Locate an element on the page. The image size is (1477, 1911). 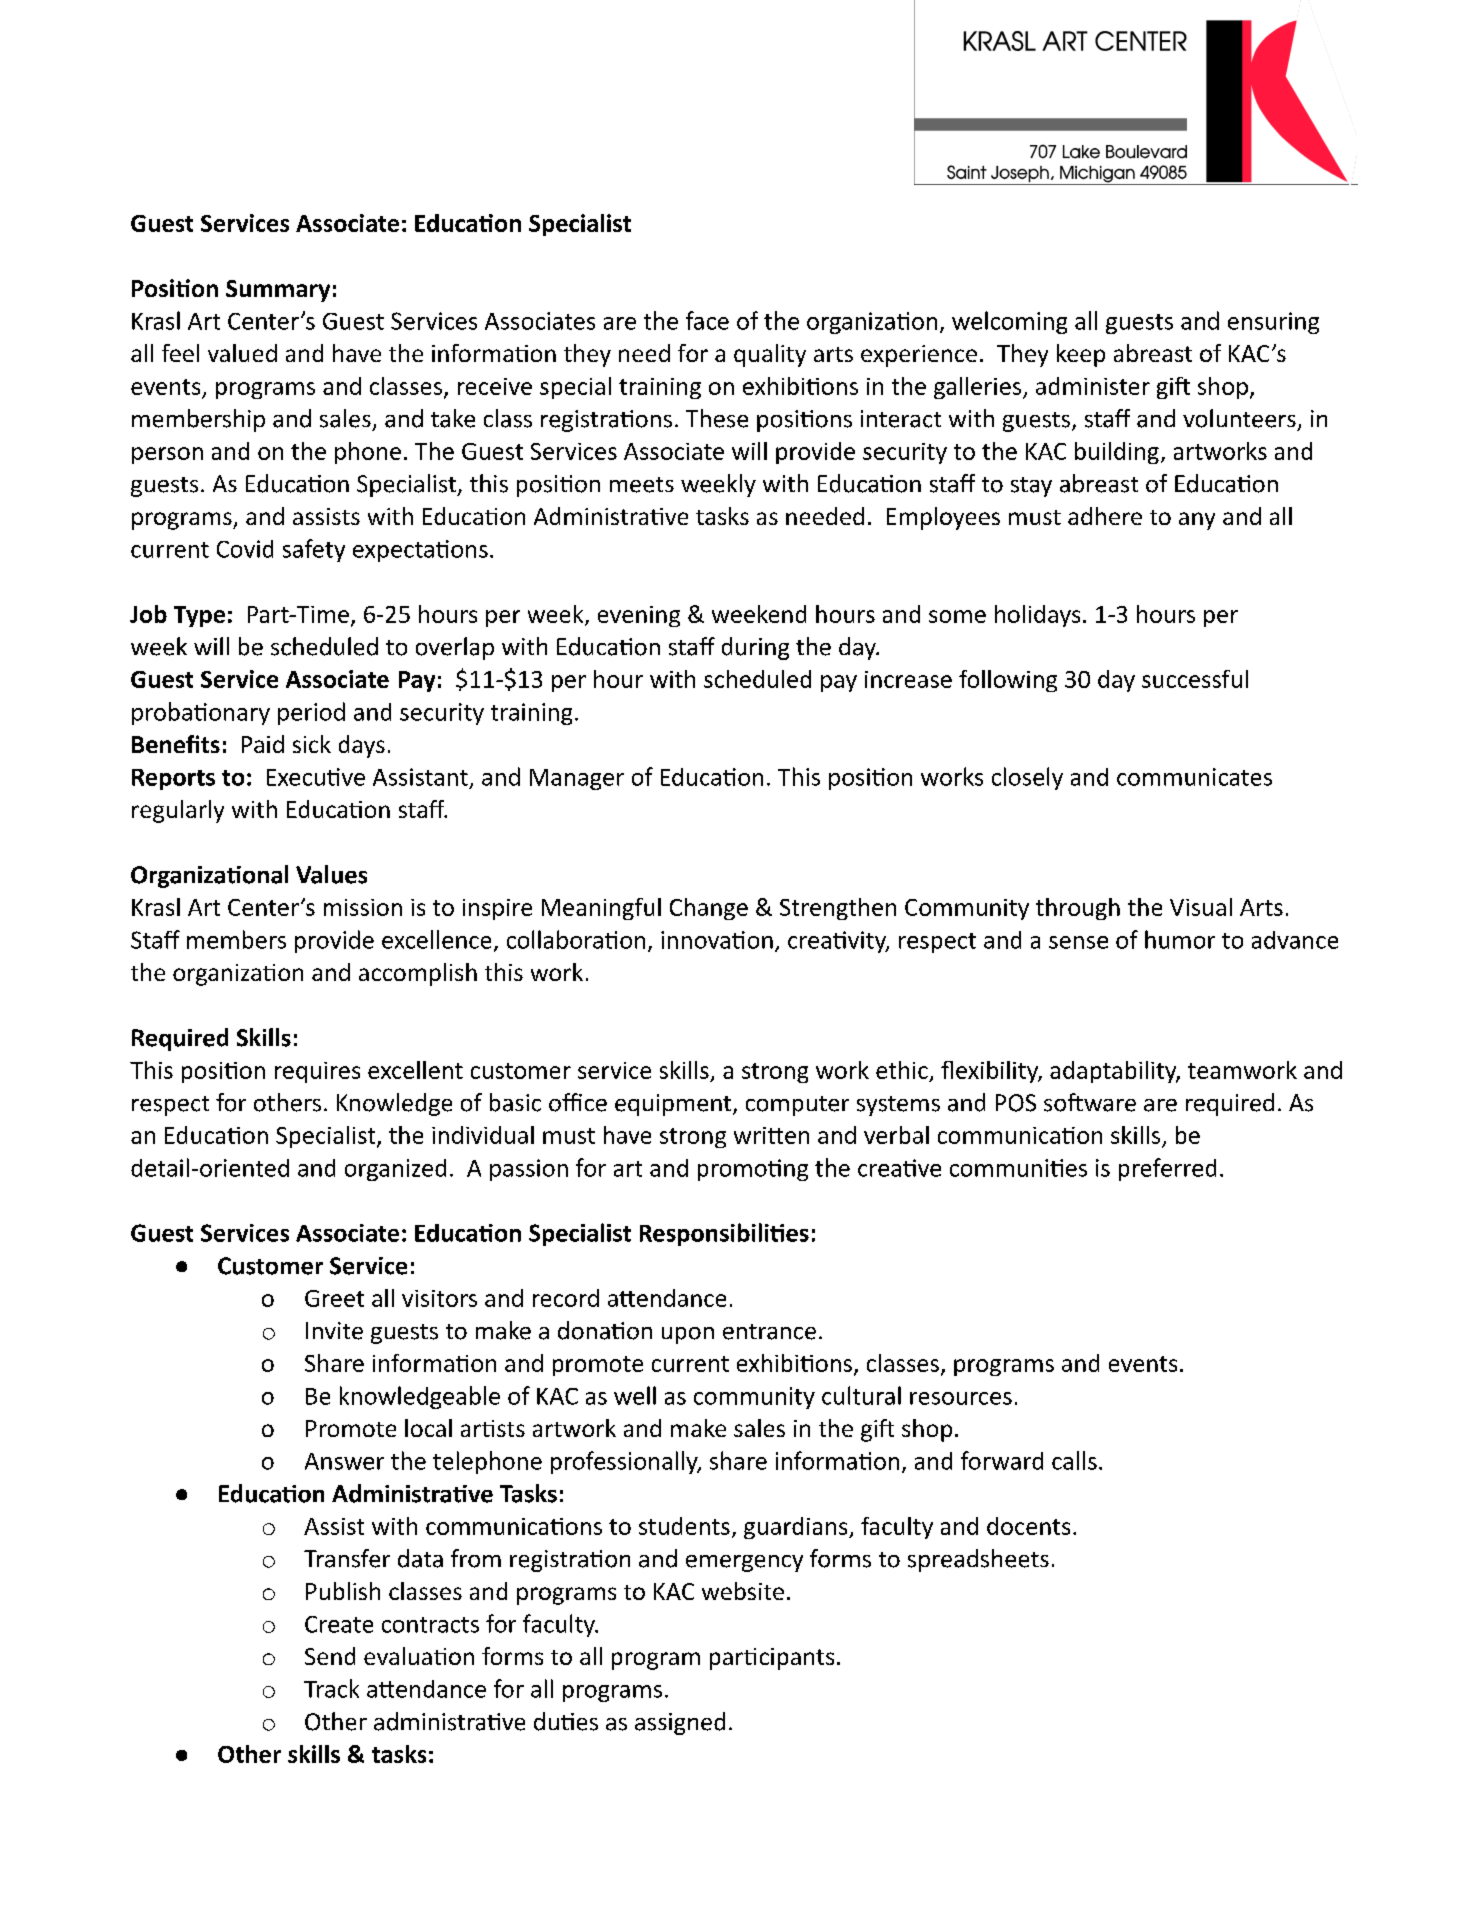
Paid is located at coordinates (263, 744).
